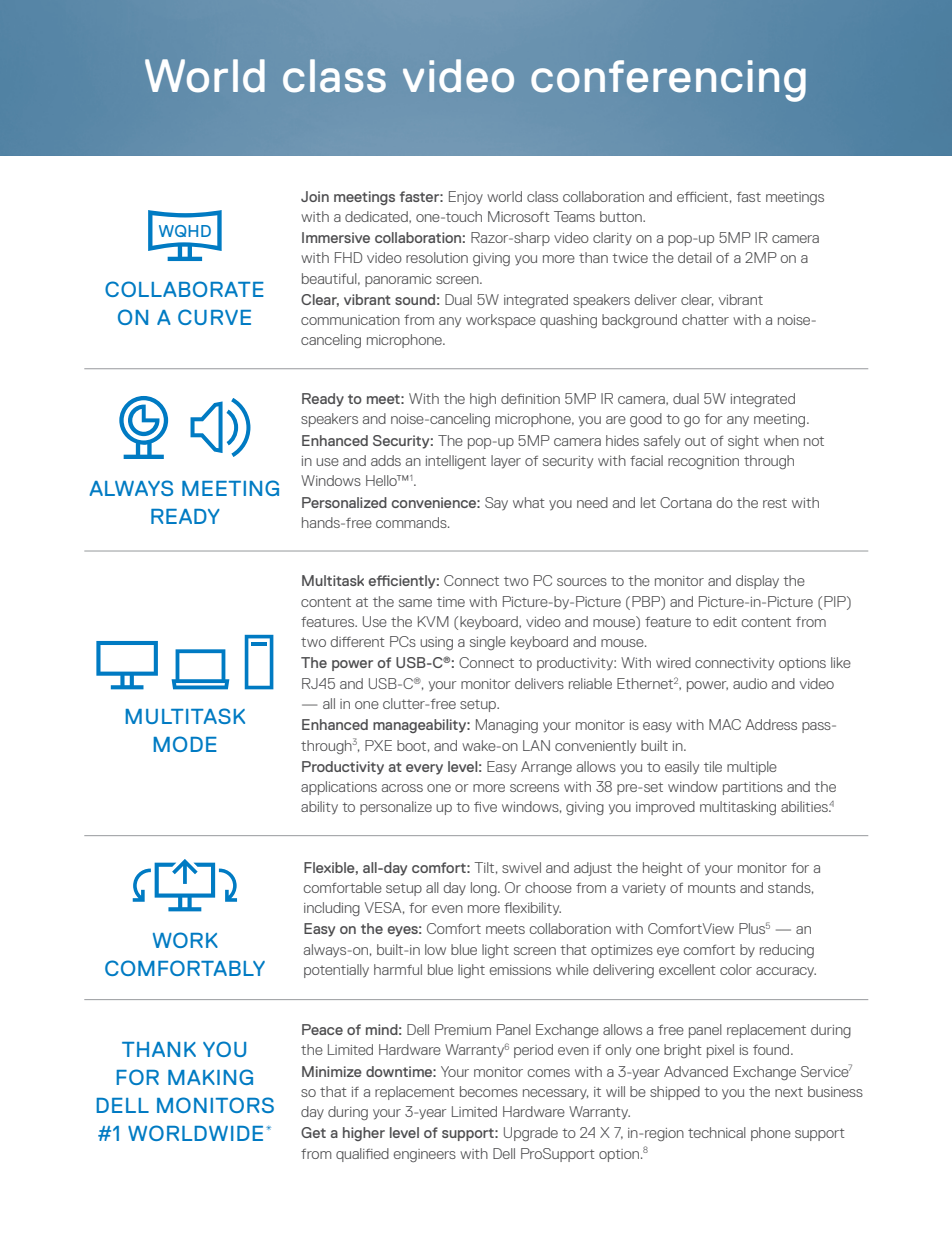 This screenshot has width=952, height=1233. What do you see at coordinates (725, 621) in the screenshot?
I see `edit` at bounding box center [725, 621].
